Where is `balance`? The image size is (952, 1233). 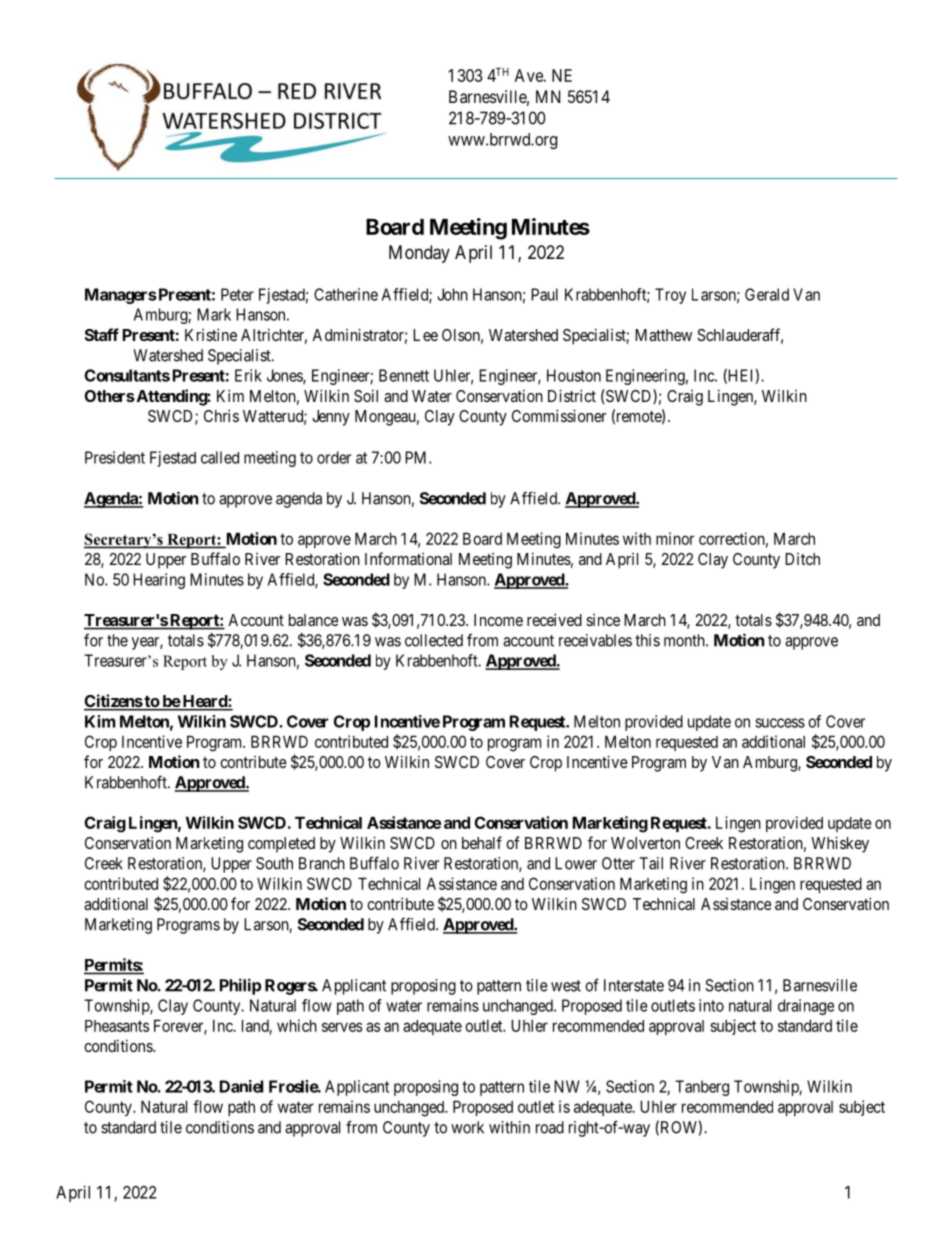 balance is located at coordinates (313, 620).
